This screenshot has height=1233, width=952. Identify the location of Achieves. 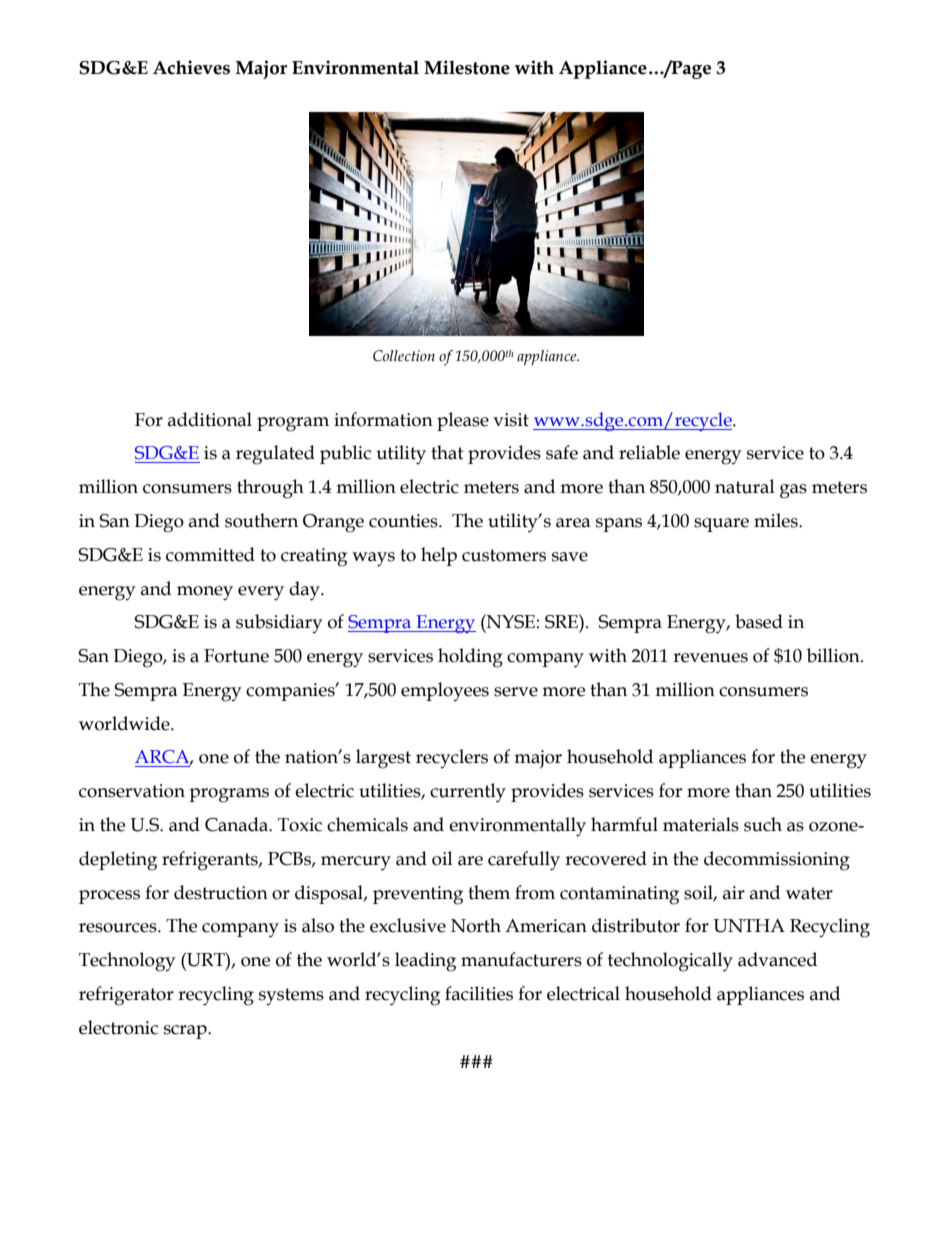
(191, 67).
